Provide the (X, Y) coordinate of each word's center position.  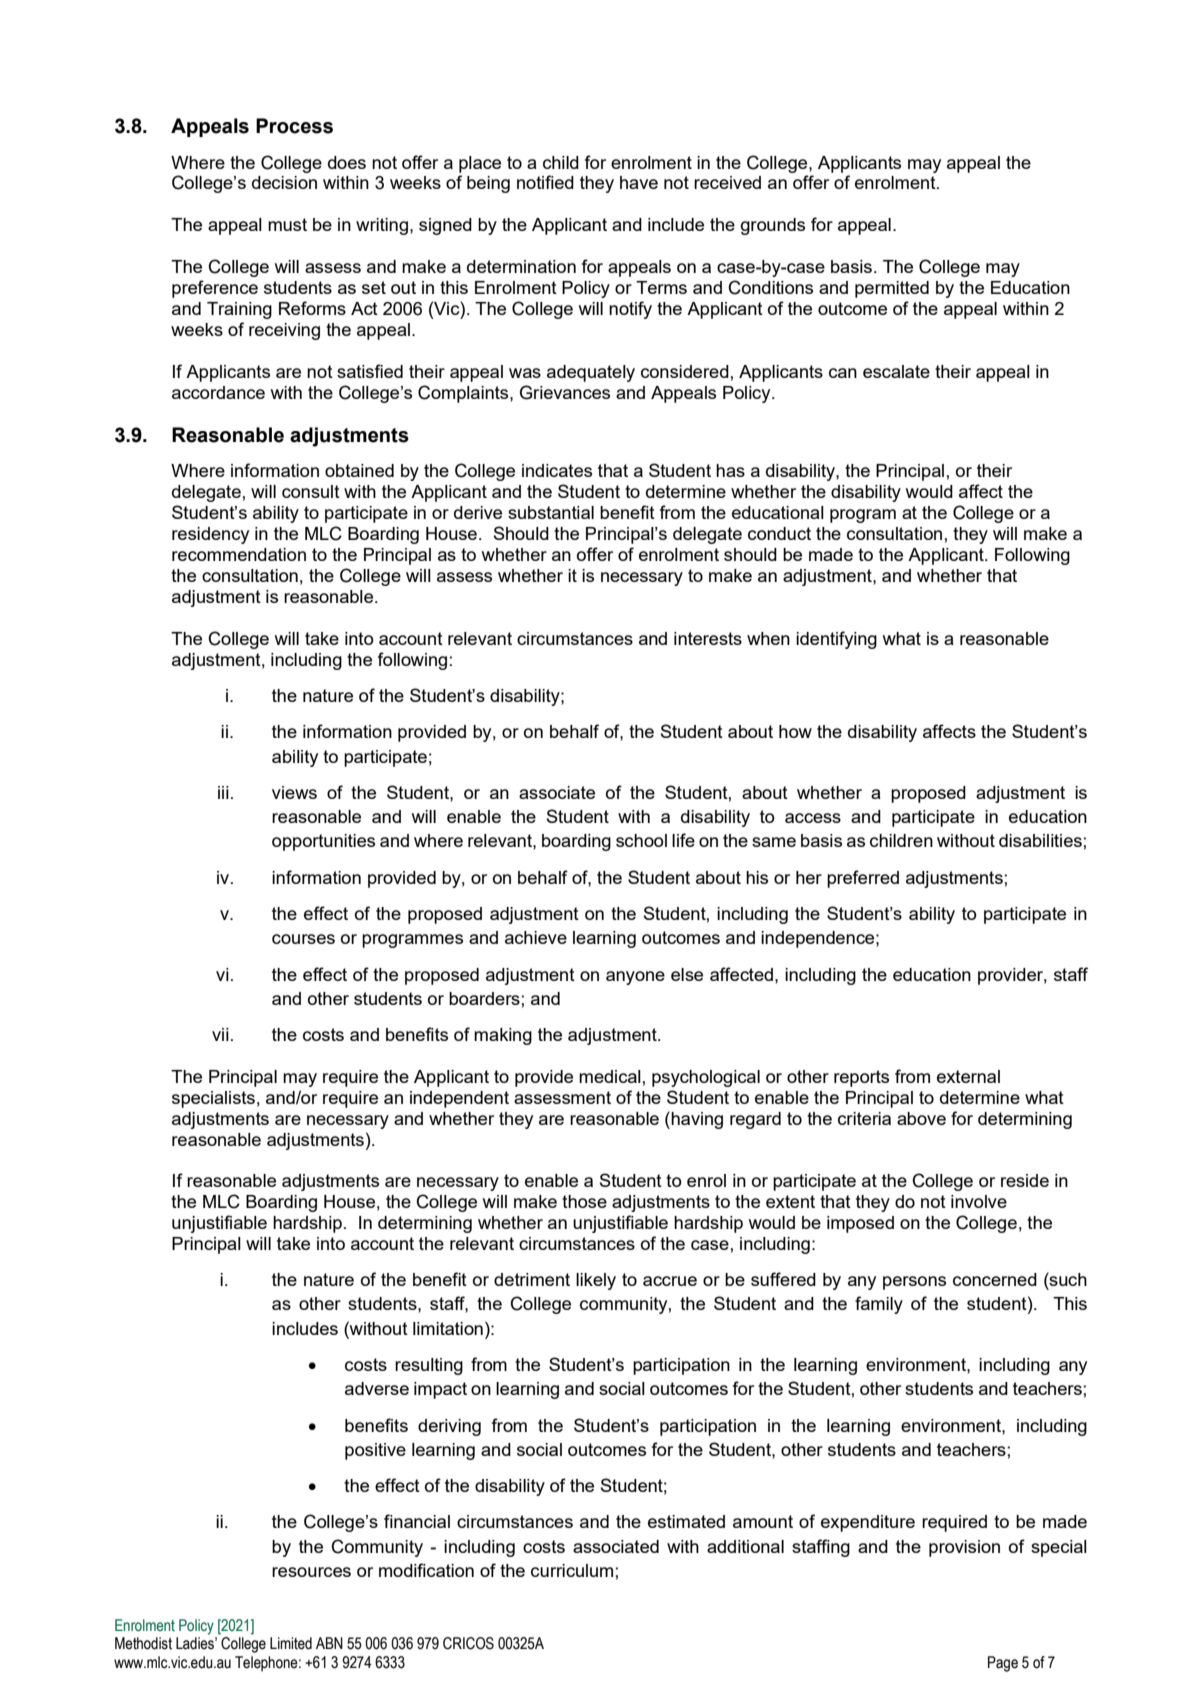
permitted (892, 289)
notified (545, 182)
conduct (779, 533)
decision (284, 182)
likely (596, 1281)
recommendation (239, 554)
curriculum (572, 1570)
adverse (377, 1388)
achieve (536, 937)
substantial (551, 512)
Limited (291, 1643)
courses (303, 939)
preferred (863, 879)
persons (914, 1283)
